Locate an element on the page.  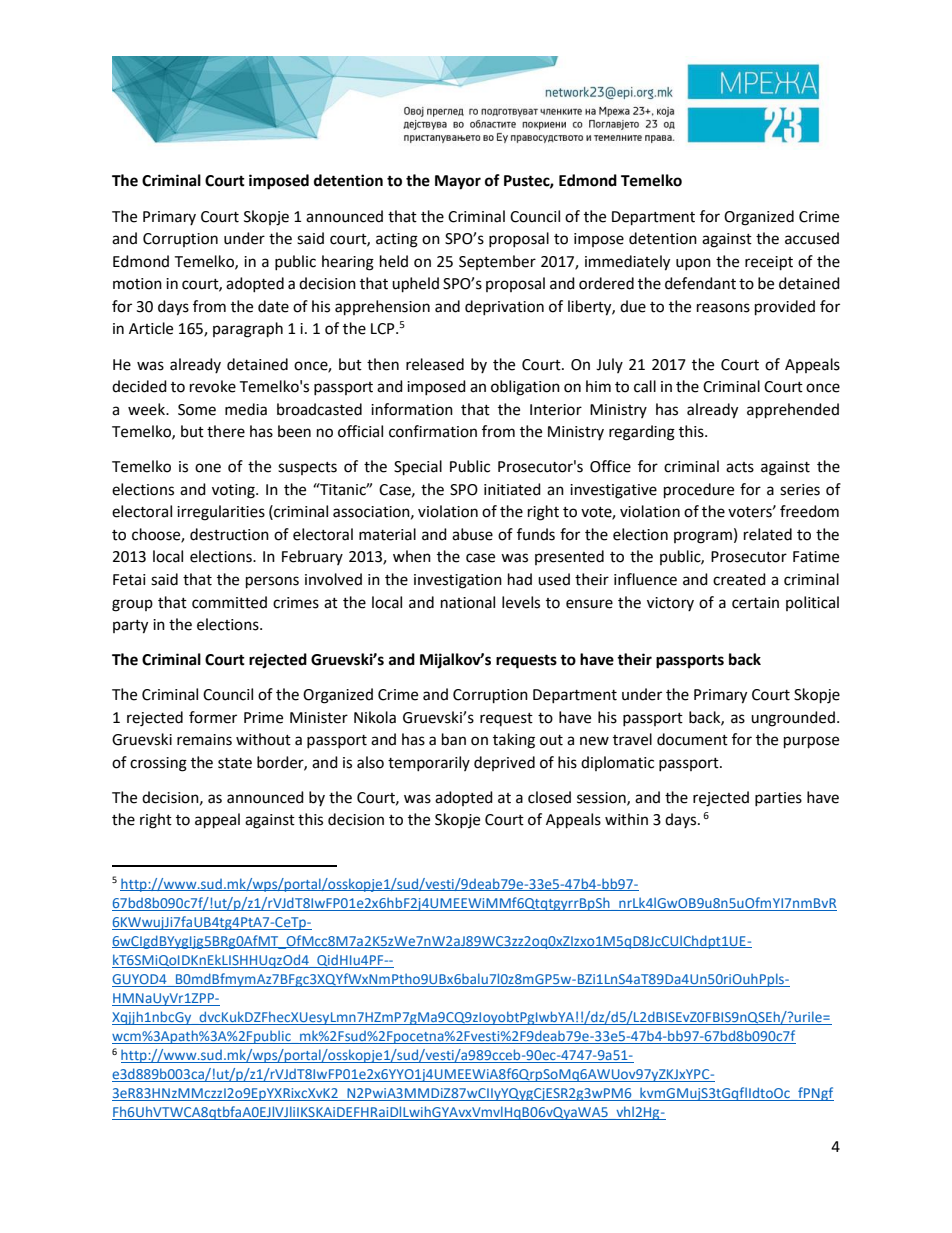
certain is located at coordinates (755, 603).
